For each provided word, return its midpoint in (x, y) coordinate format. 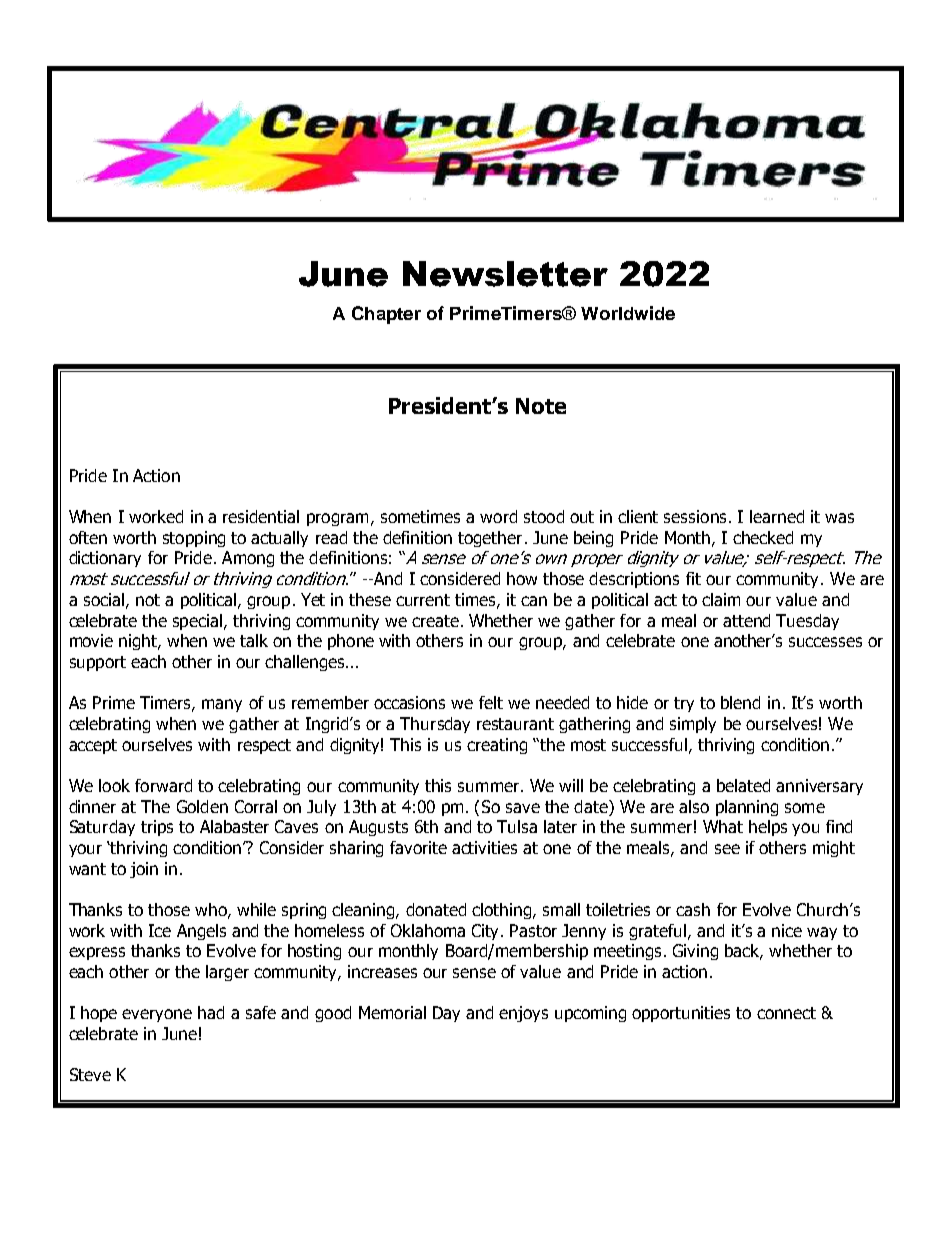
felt (491, 702)
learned (777, 516)
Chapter (386, 315)
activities (484, 847)
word (498, 516)
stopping (194, 539)
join (144, 870)
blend (740, 702)
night (139, 642)
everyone (157, 1015)
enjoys (523, 1014)
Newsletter (505, 274)
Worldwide (628, 313)
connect (786, 1013)
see (727, 849)
